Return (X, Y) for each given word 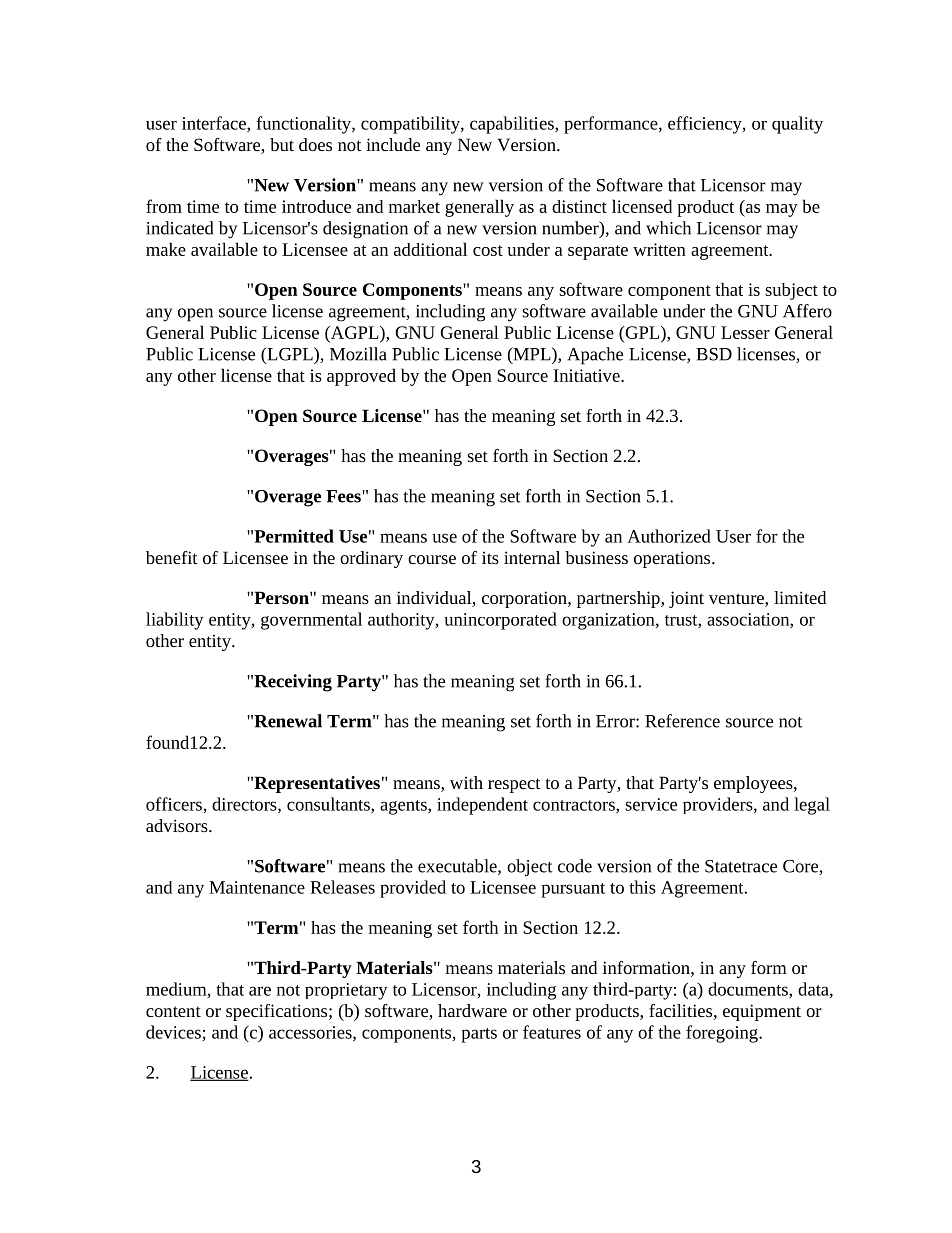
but (282, 144)
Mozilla (358, 354)
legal (812, 806)
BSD (714, 354)
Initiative (588, 375)
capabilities (513, 125)
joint (686, 599)
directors (245, 805)
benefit (172, 557)
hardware (472, 1010)
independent (482, 806)
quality (797, 125)
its (490, 557)
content (173, 1011)
